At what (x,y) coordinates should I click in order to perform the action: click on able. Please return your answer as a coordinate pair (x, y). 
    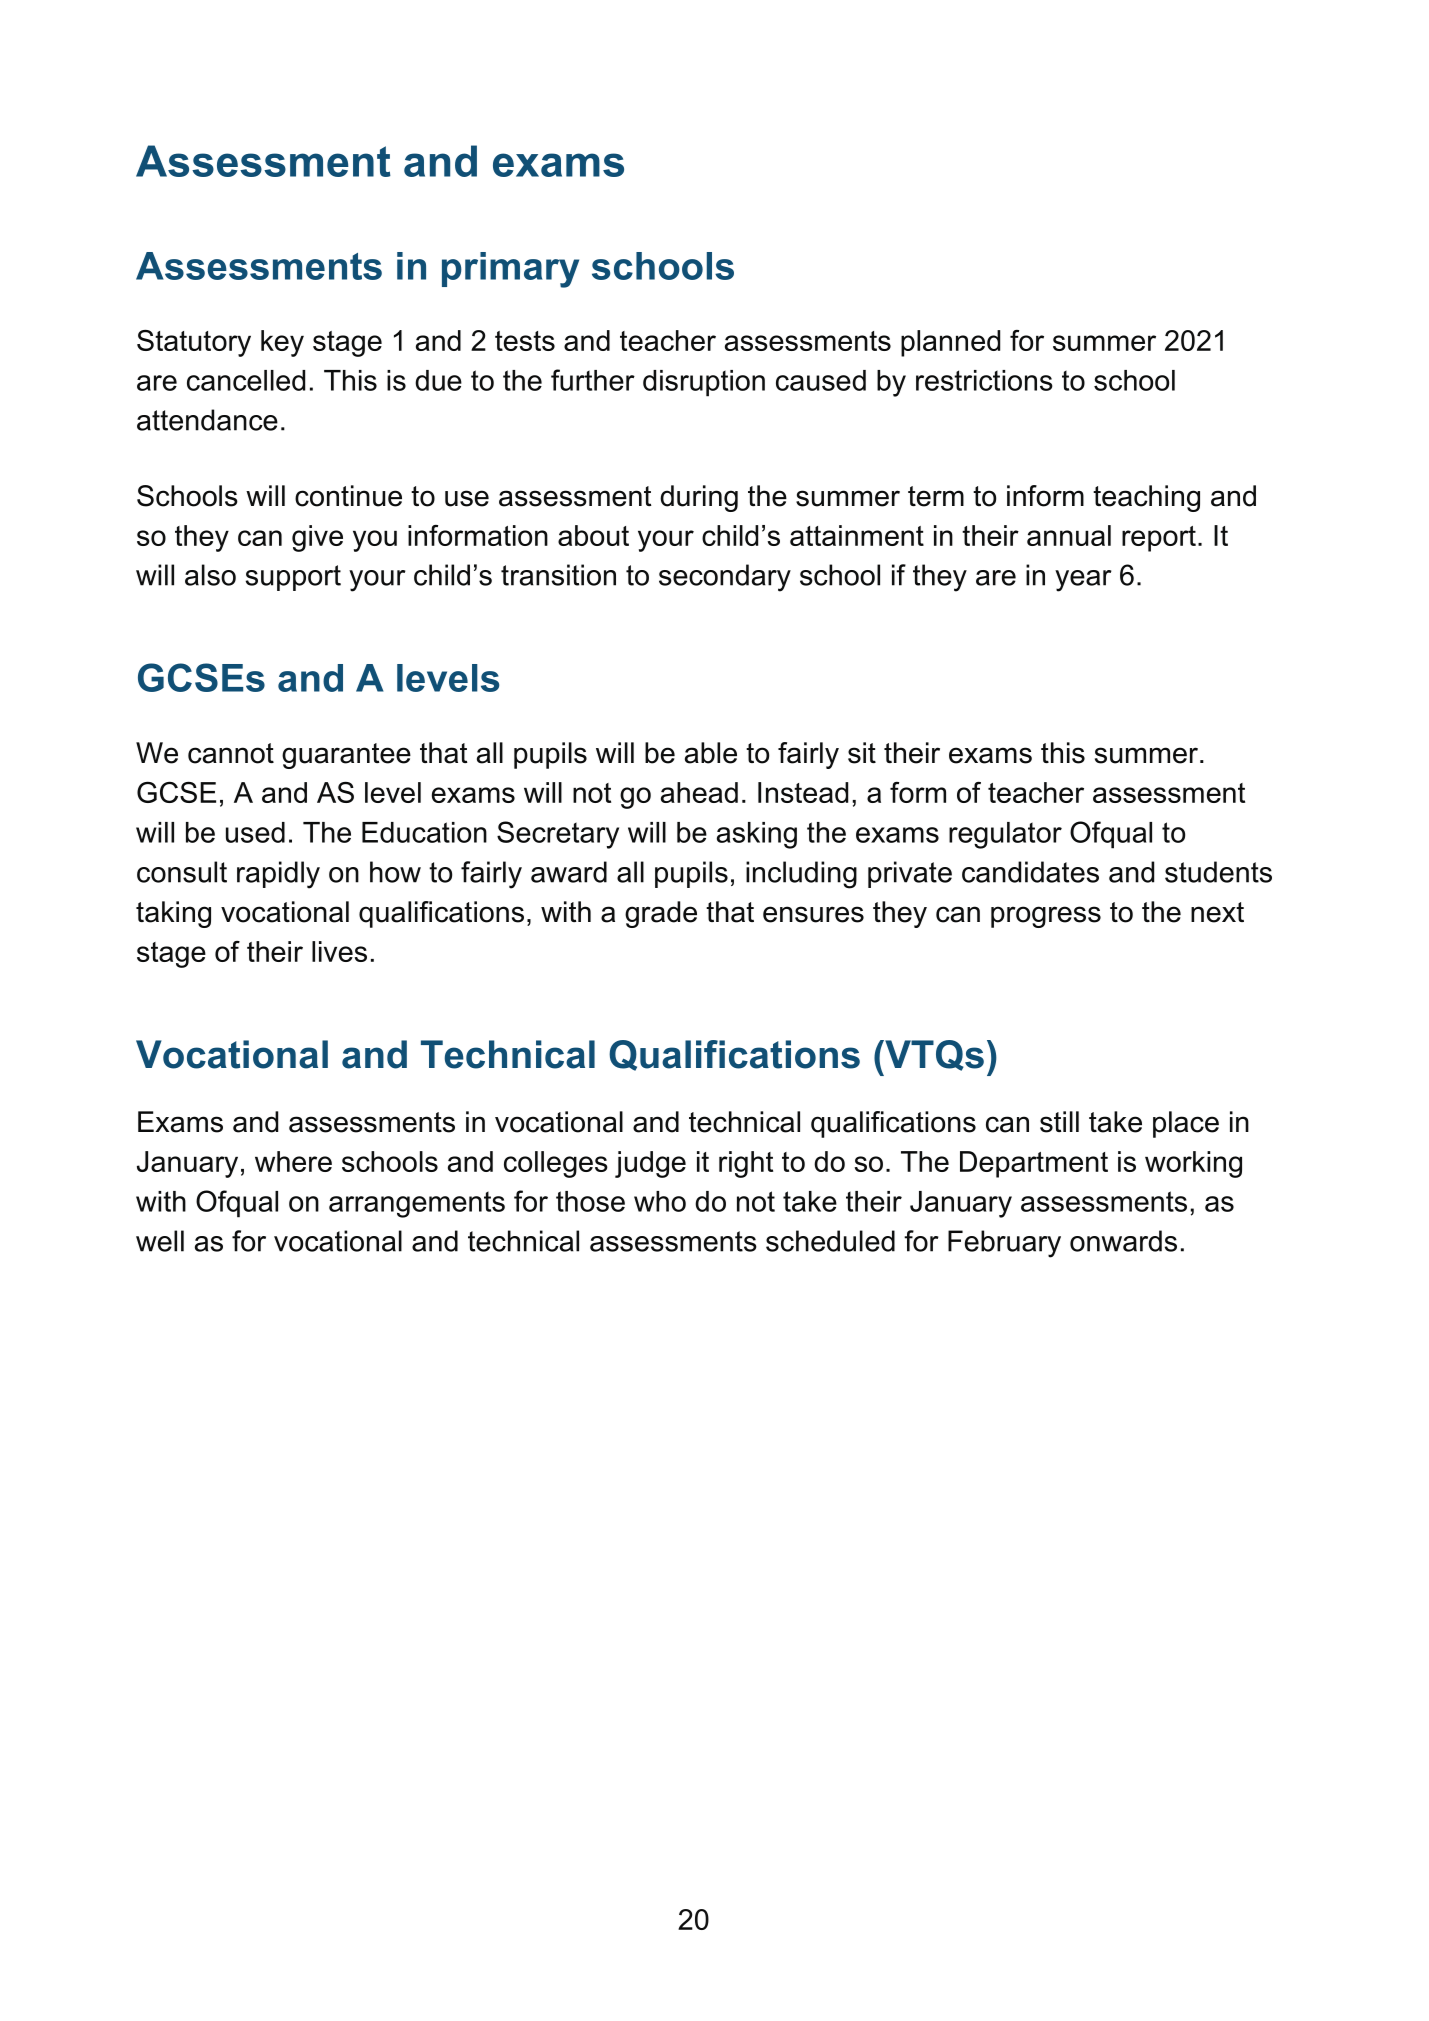
    Looking at the image, I should click on (711, 753).
